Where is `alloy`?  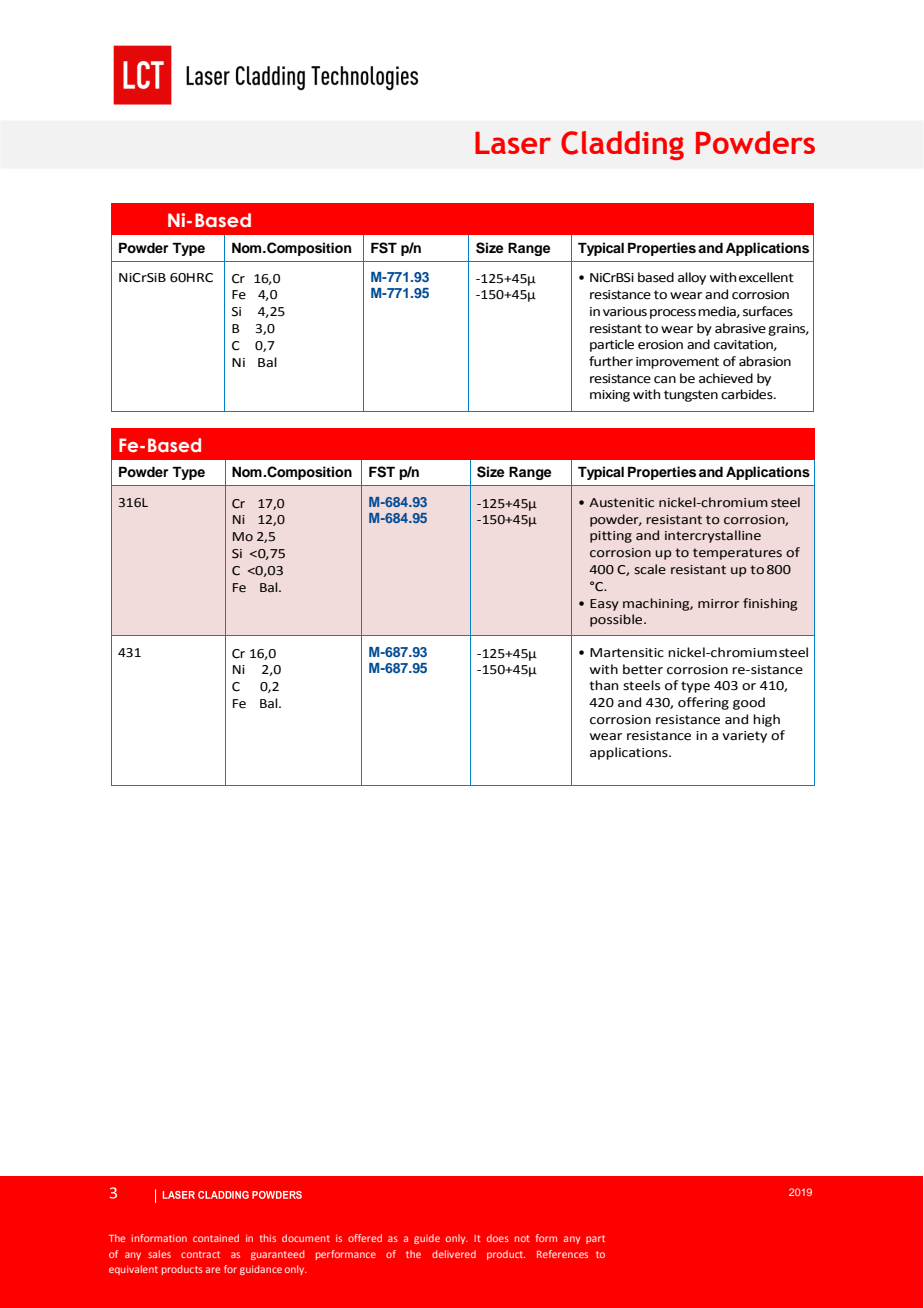
alloy is located at coordinates (692, 278).
